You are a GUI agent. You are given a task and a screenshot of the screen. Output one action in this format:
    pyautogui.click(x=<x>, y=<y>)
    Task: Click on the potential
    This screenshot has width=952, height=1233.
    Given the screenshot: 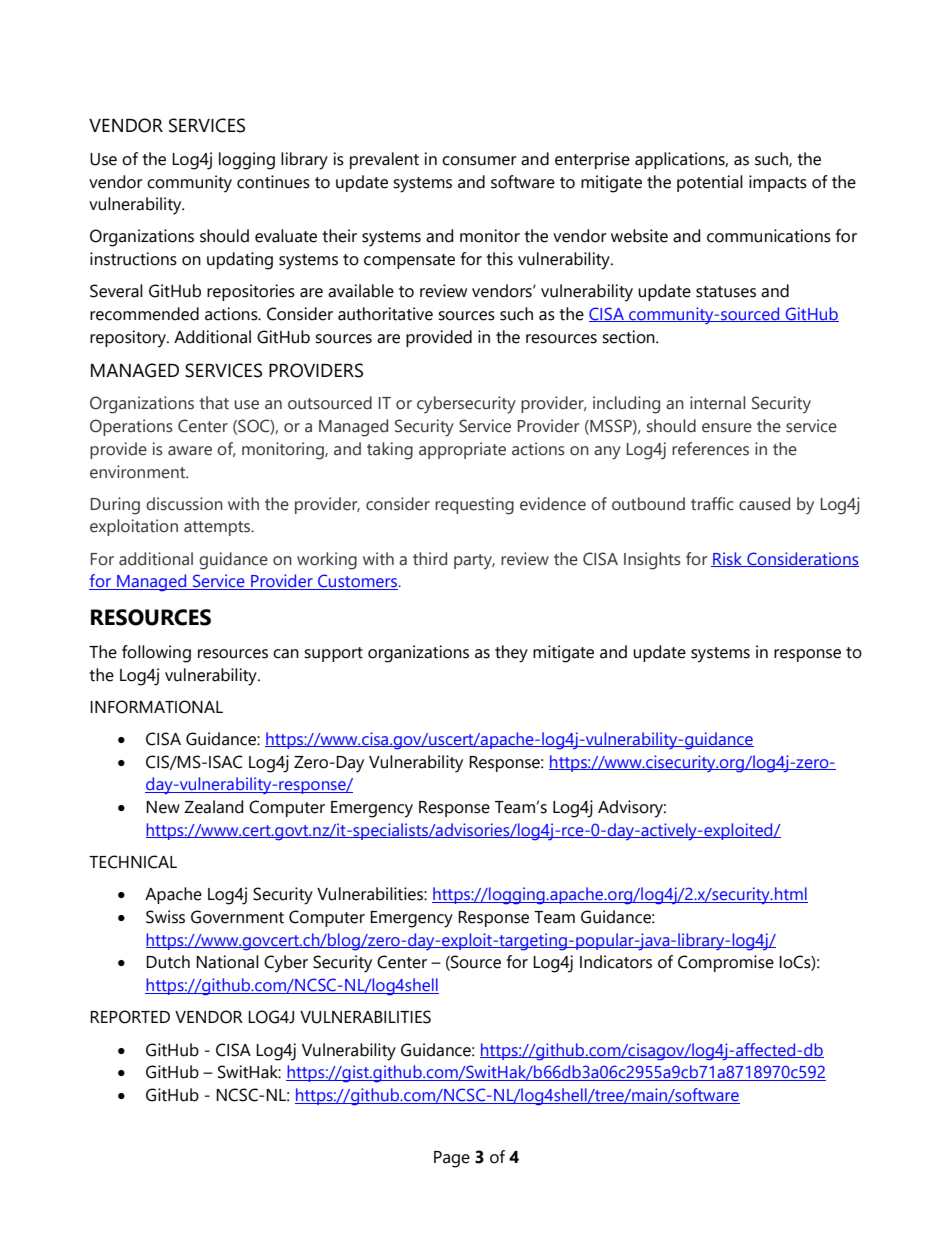 What is the action you would take?
    pyautogui.click(x=710, y=183)
